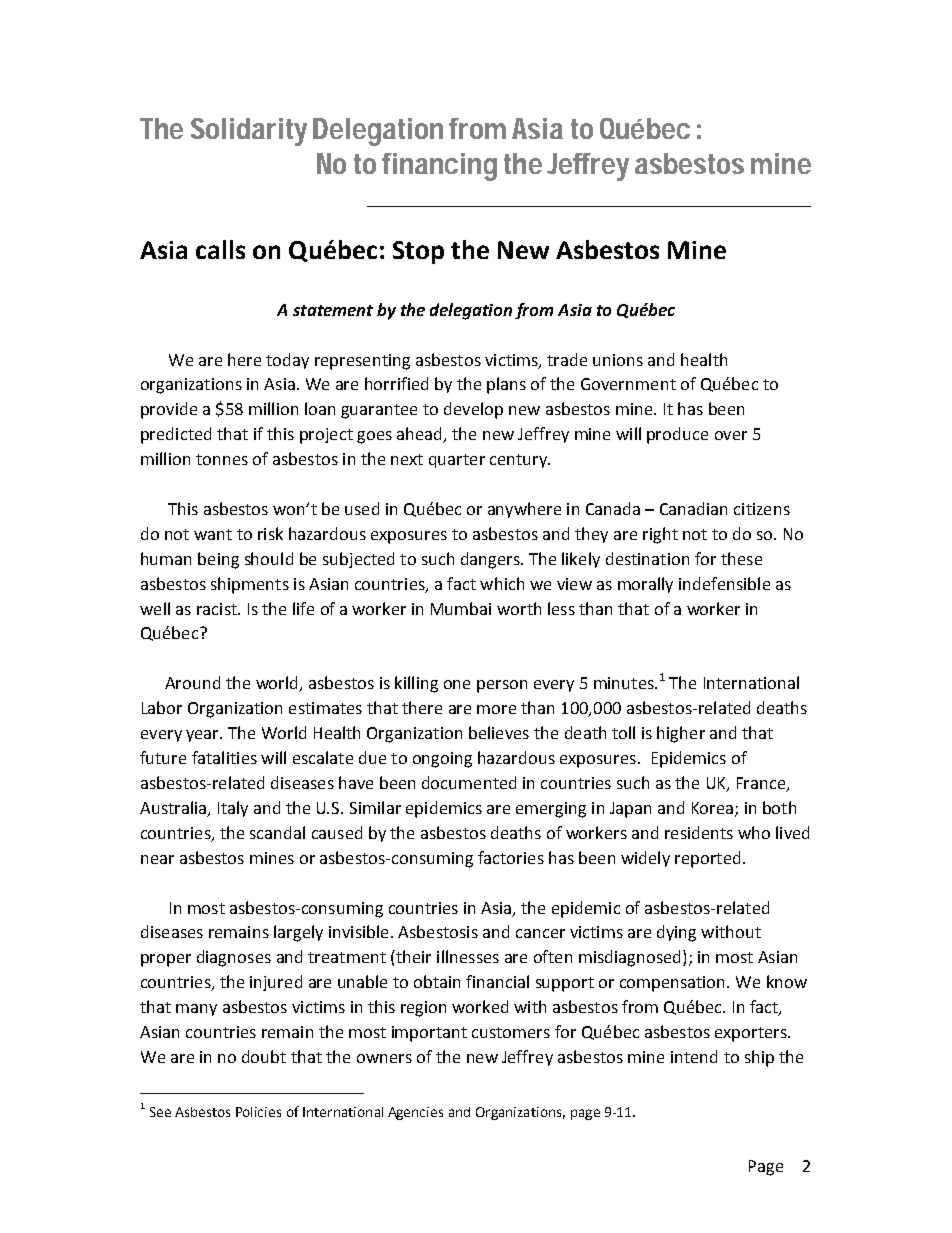 The image size is (952, 1233). Describe the element at coordinates (418, 252) in the screenshot. I see `Stop` at that location.
